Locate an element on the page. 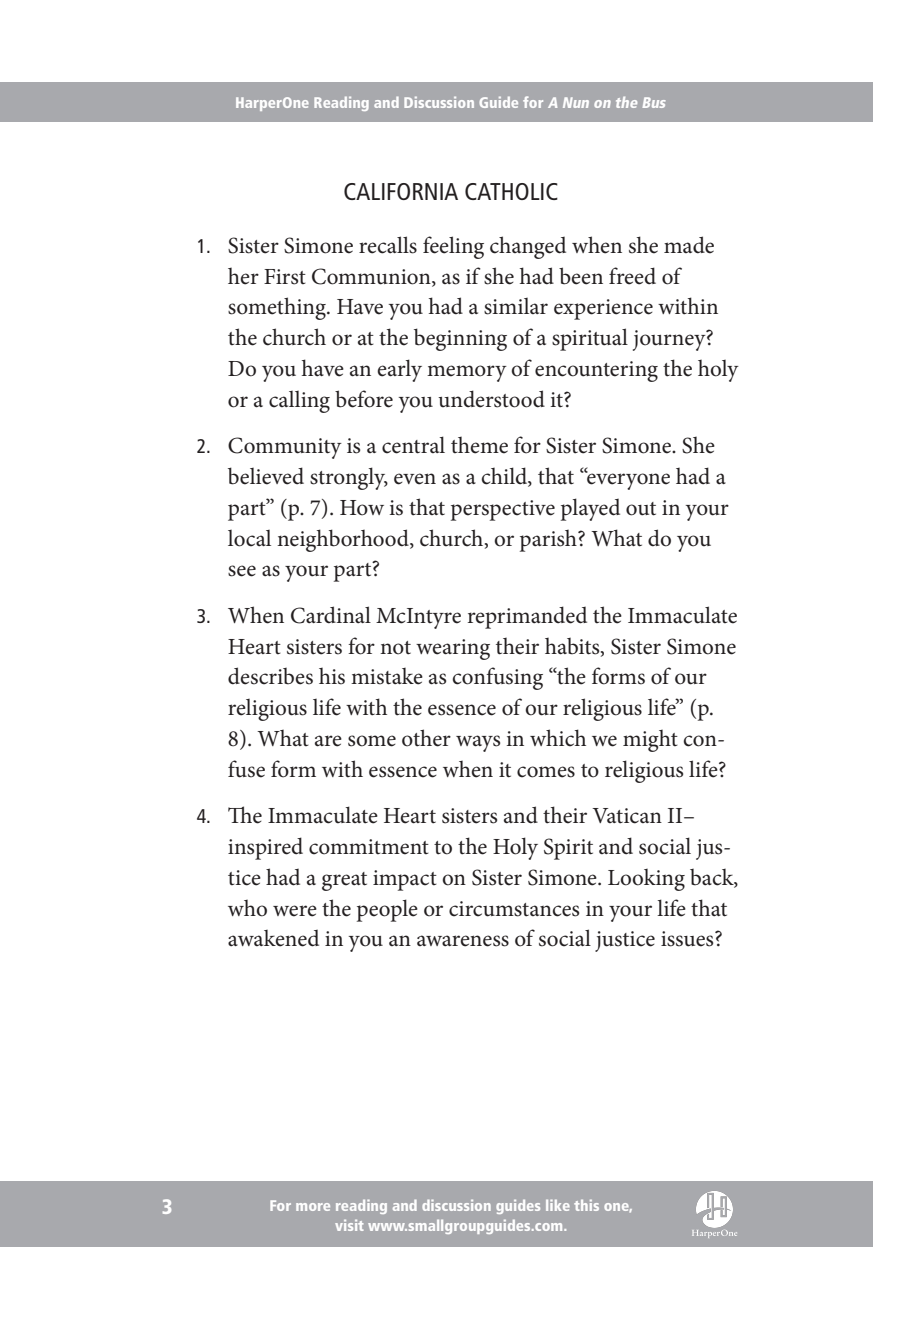 The height and width of the image is (1328, 902). freed is located at coordinates (632, 276).
